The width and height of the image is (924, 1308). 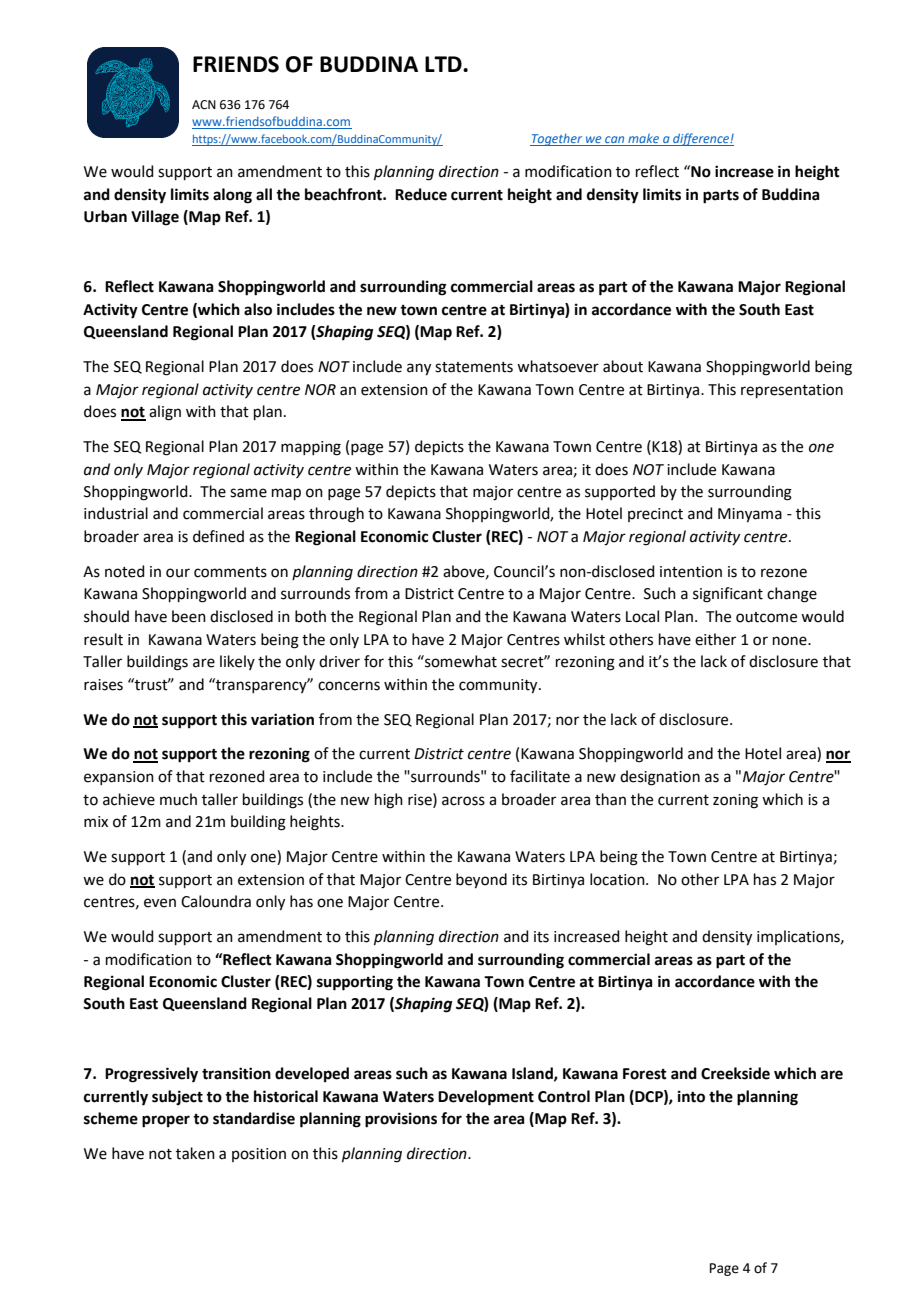 What do you see at coordinates (178, 799) in the image?
I see `much` at bounding box center [178, 799].
